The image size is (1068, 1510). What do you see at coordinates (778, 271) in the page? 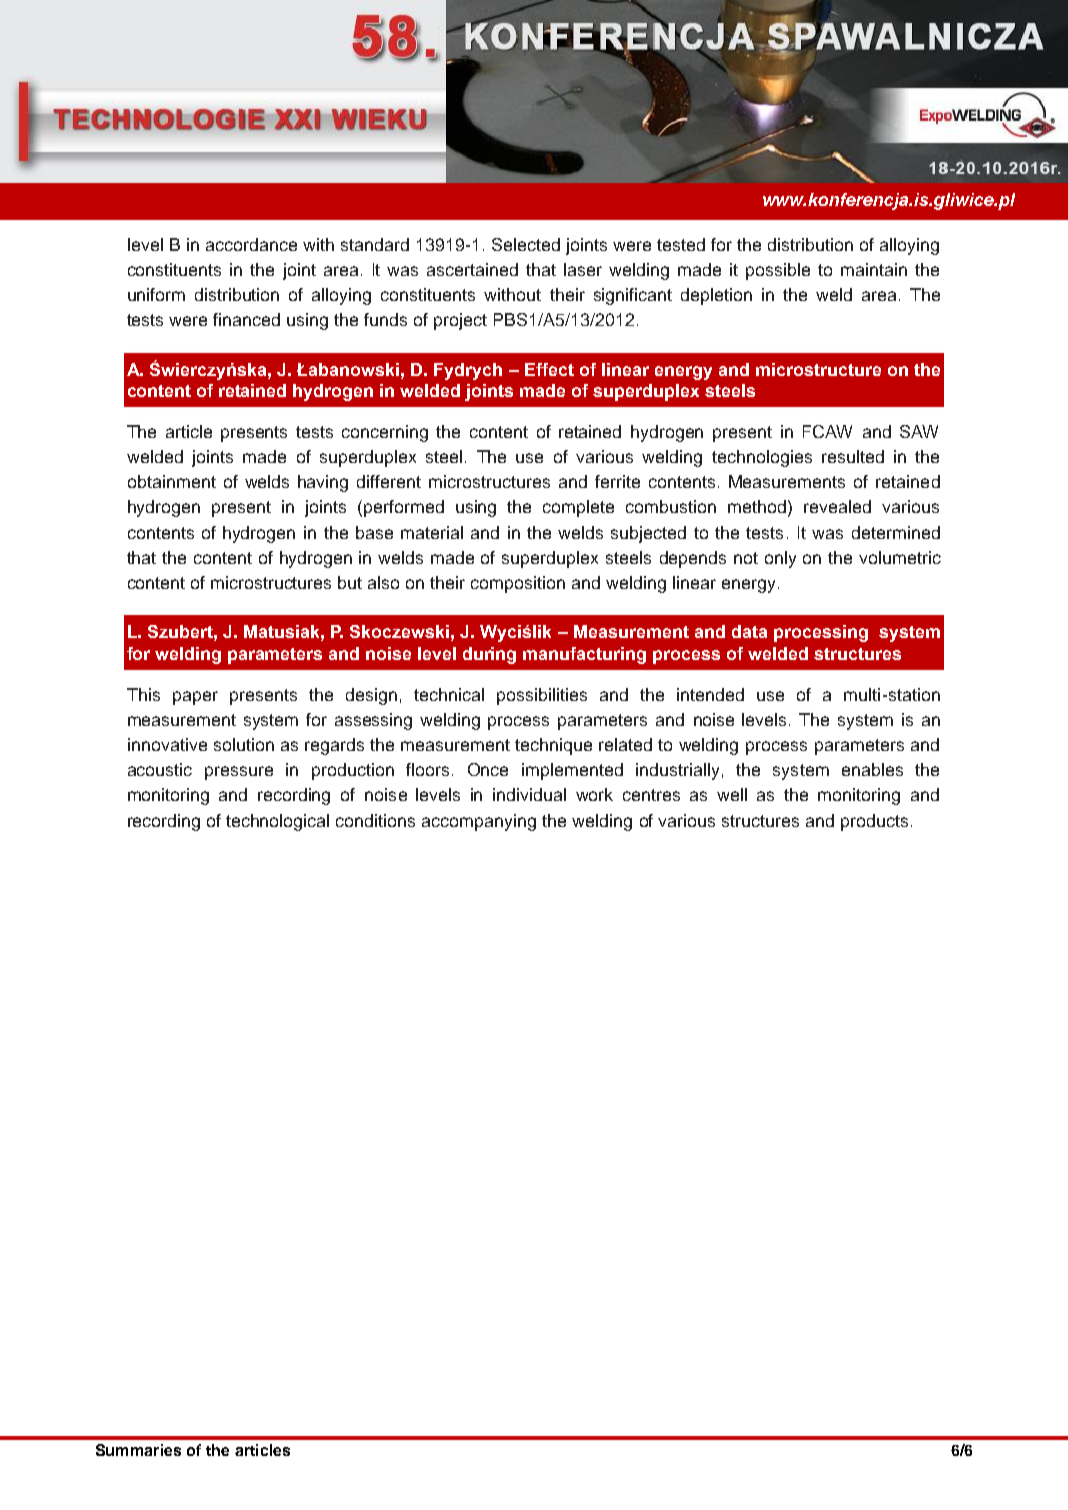
I see `possible` at bounding box center [778, 271].
